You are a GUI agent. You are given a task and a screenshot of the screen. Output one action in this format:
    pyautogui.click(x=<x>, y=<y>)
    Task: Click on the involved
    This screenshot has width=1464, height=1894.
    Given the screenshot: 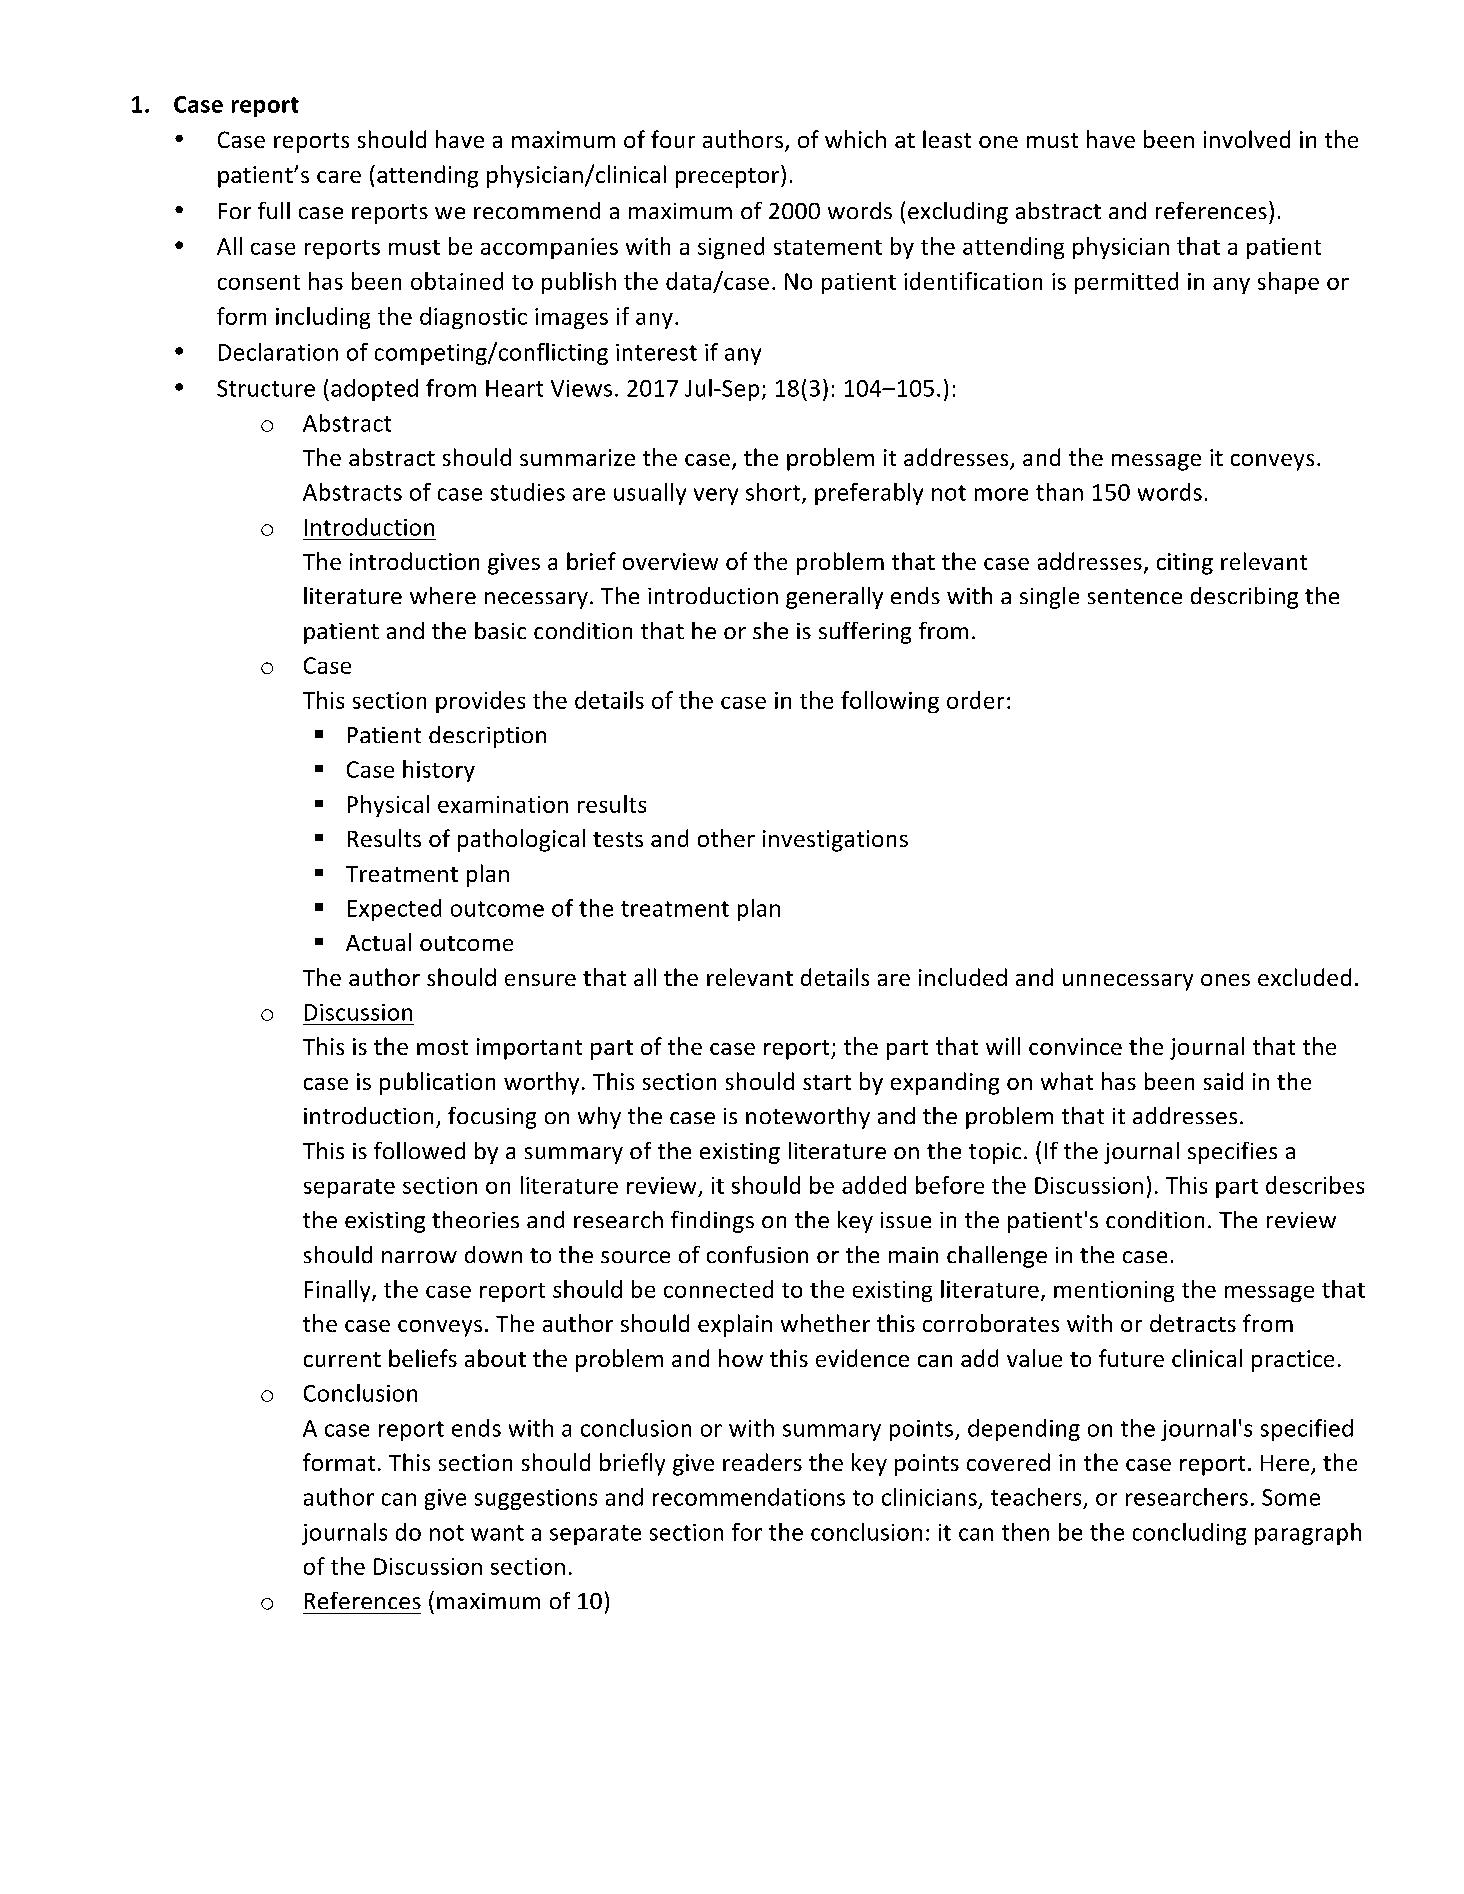 What is the action you would take?
    pyautogui.click(x=1247, y=139)
